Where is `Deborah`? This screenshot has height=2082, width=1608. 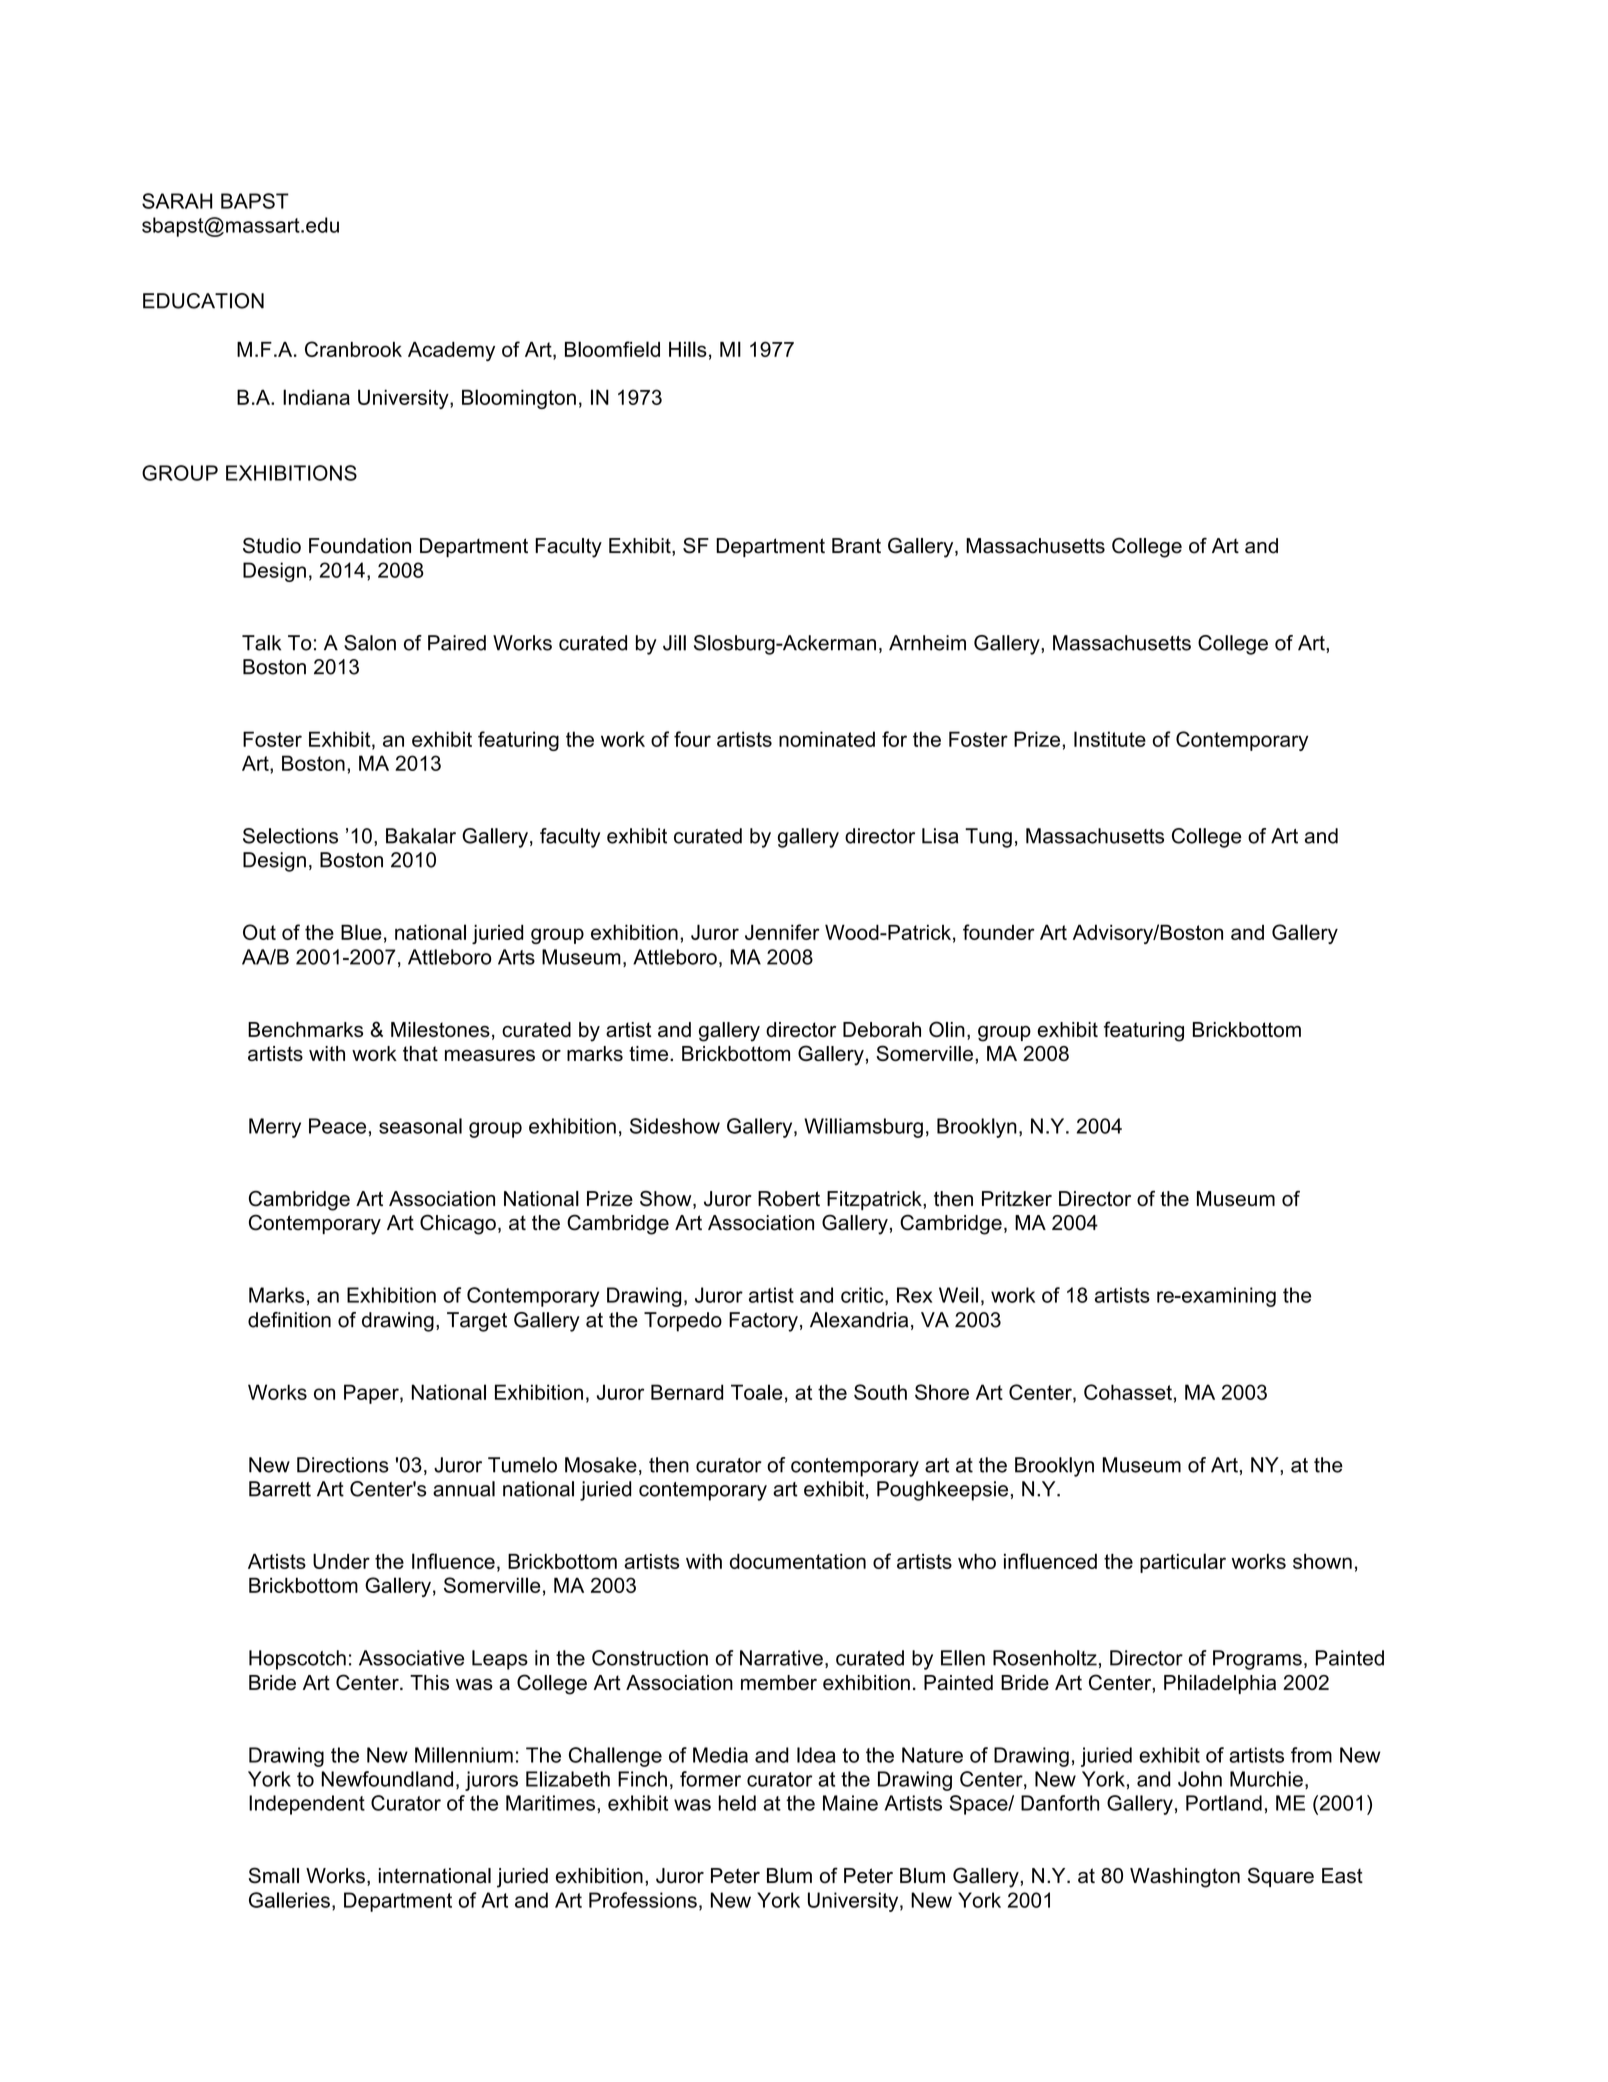 Deborah is located at coordinates (882, 1029).
